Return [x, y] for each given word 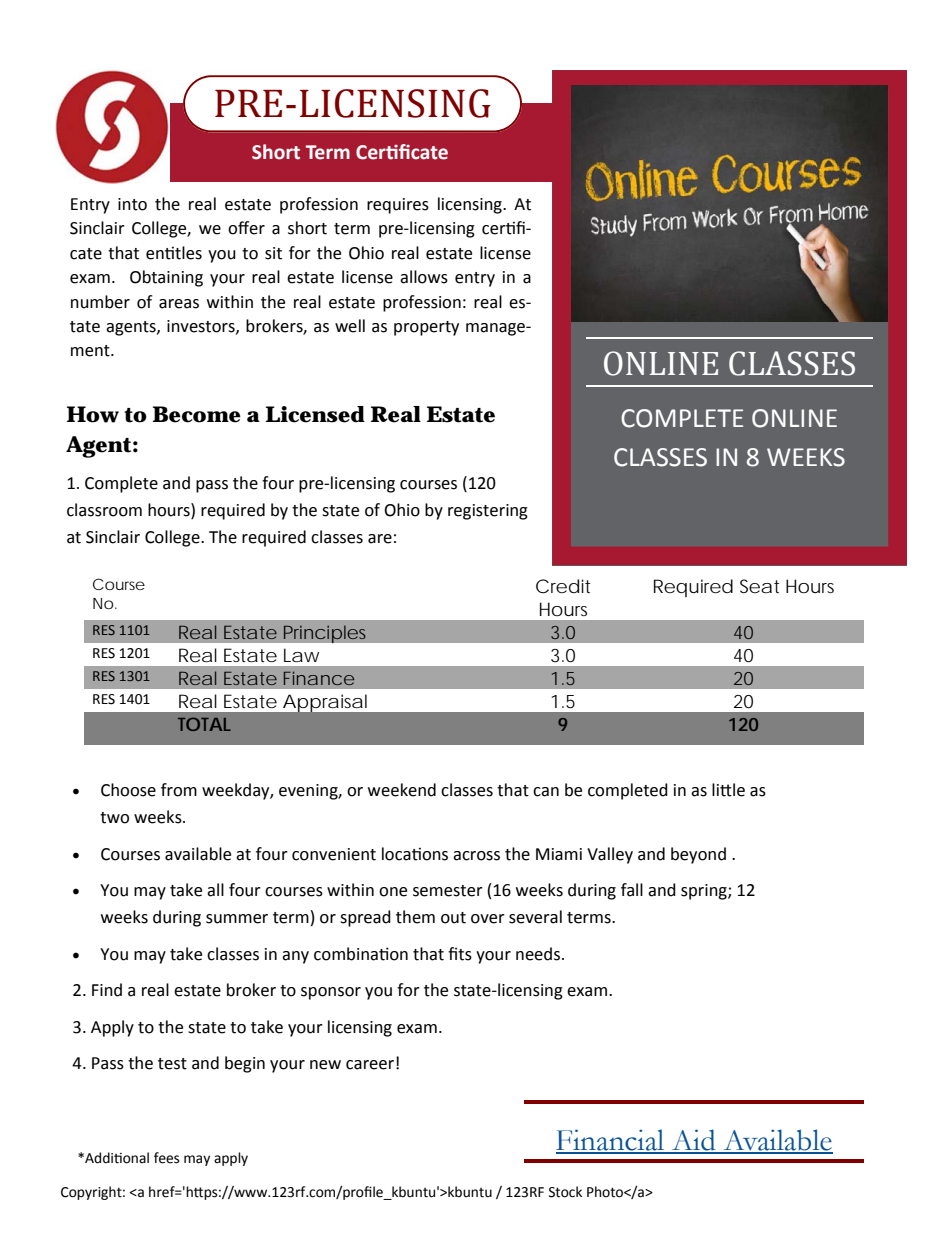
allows [424, 277]
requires [398, 206]
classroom [104, 510]
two [114, 818]
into [132, 204]
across [476, 856]
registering [488, 512]
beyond [698, 855]
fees [166, 1158]
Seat [759, 586]
